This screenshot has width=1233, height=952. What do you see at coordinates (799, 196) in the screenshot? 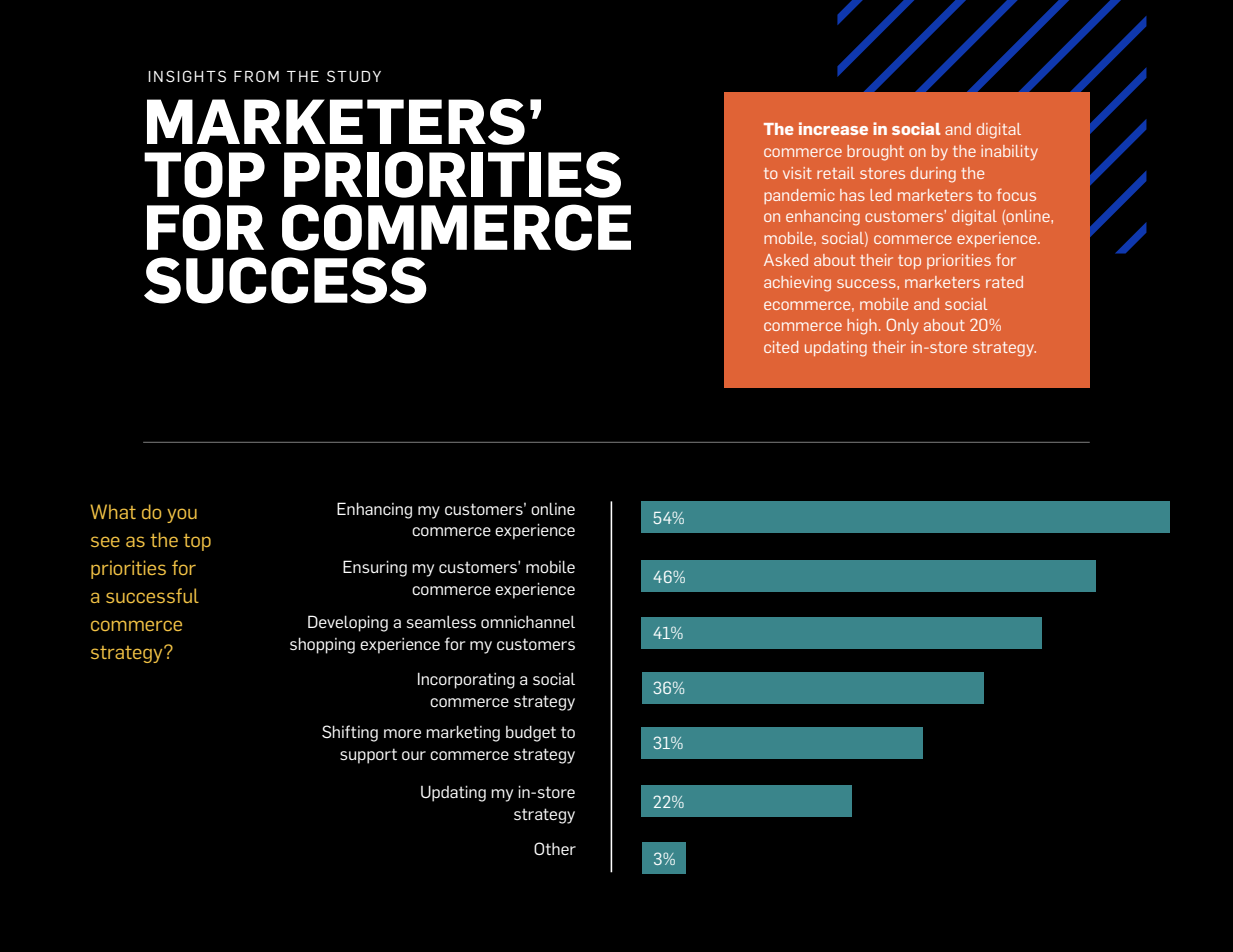
I see `pandemic` at bounding box center [799, 196].
